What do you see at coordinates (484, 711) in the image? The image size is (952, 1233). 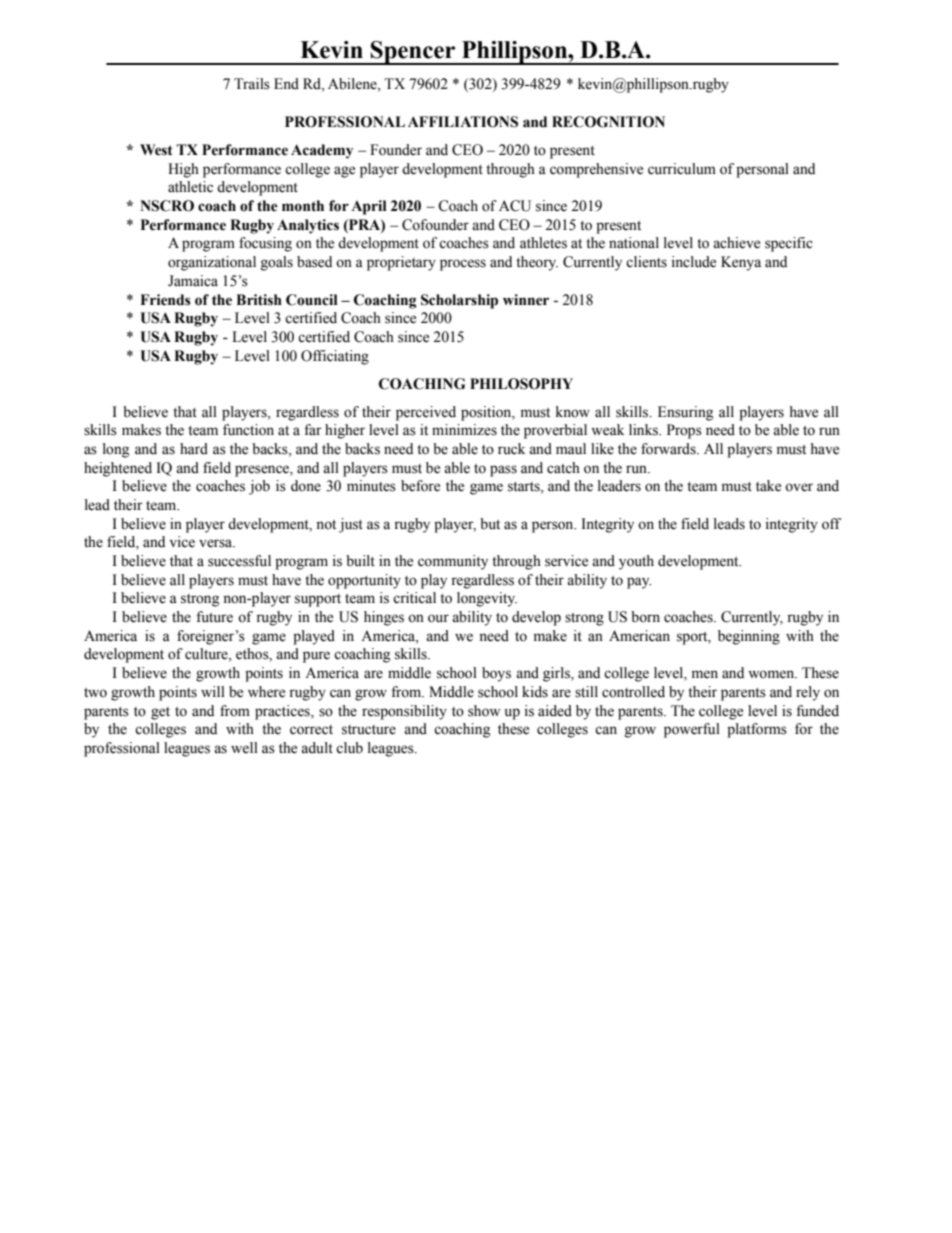 I see `show` at bounding box center [484, 711].
